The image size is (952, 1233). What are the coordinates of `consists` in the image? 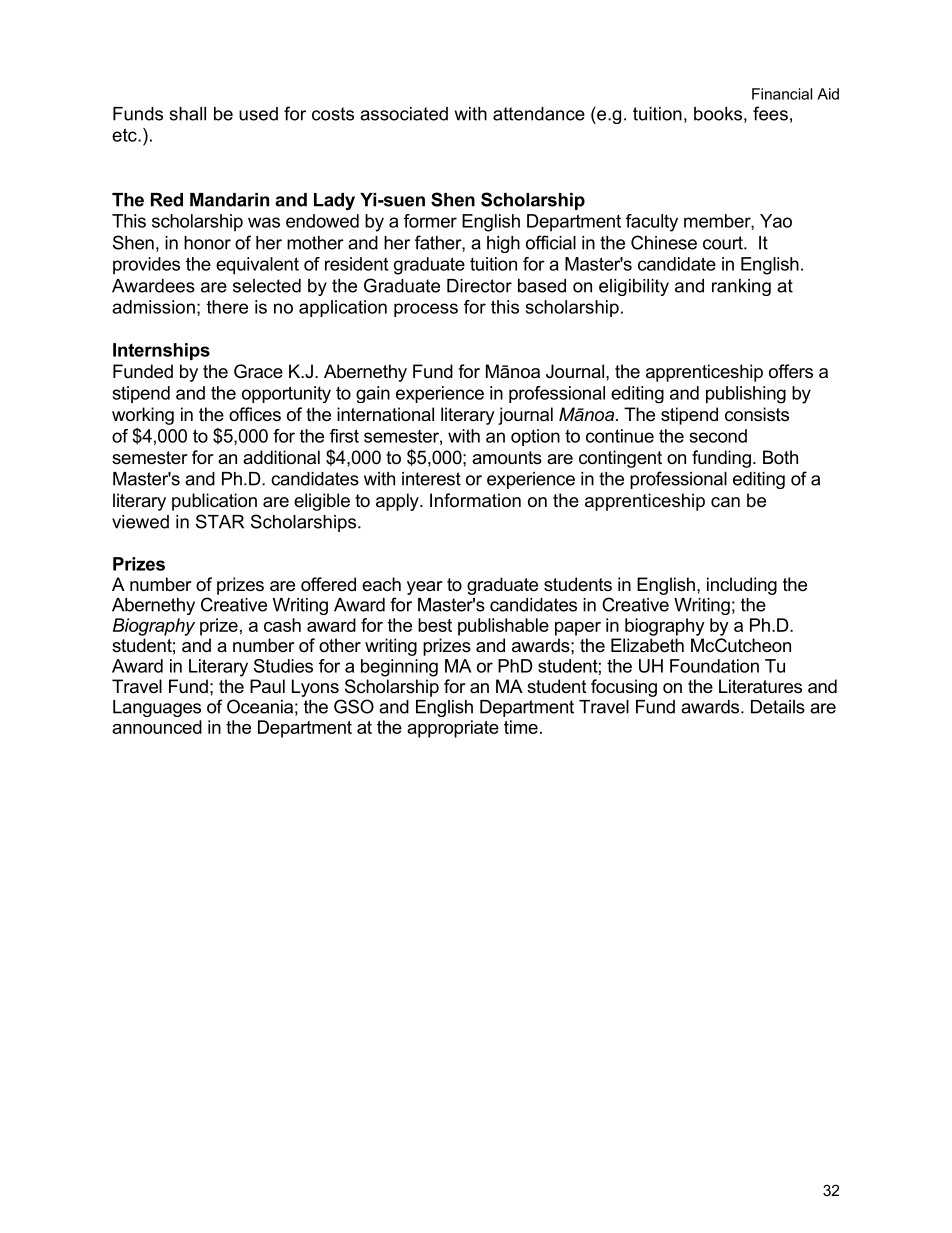 It's located at (757, 414).
